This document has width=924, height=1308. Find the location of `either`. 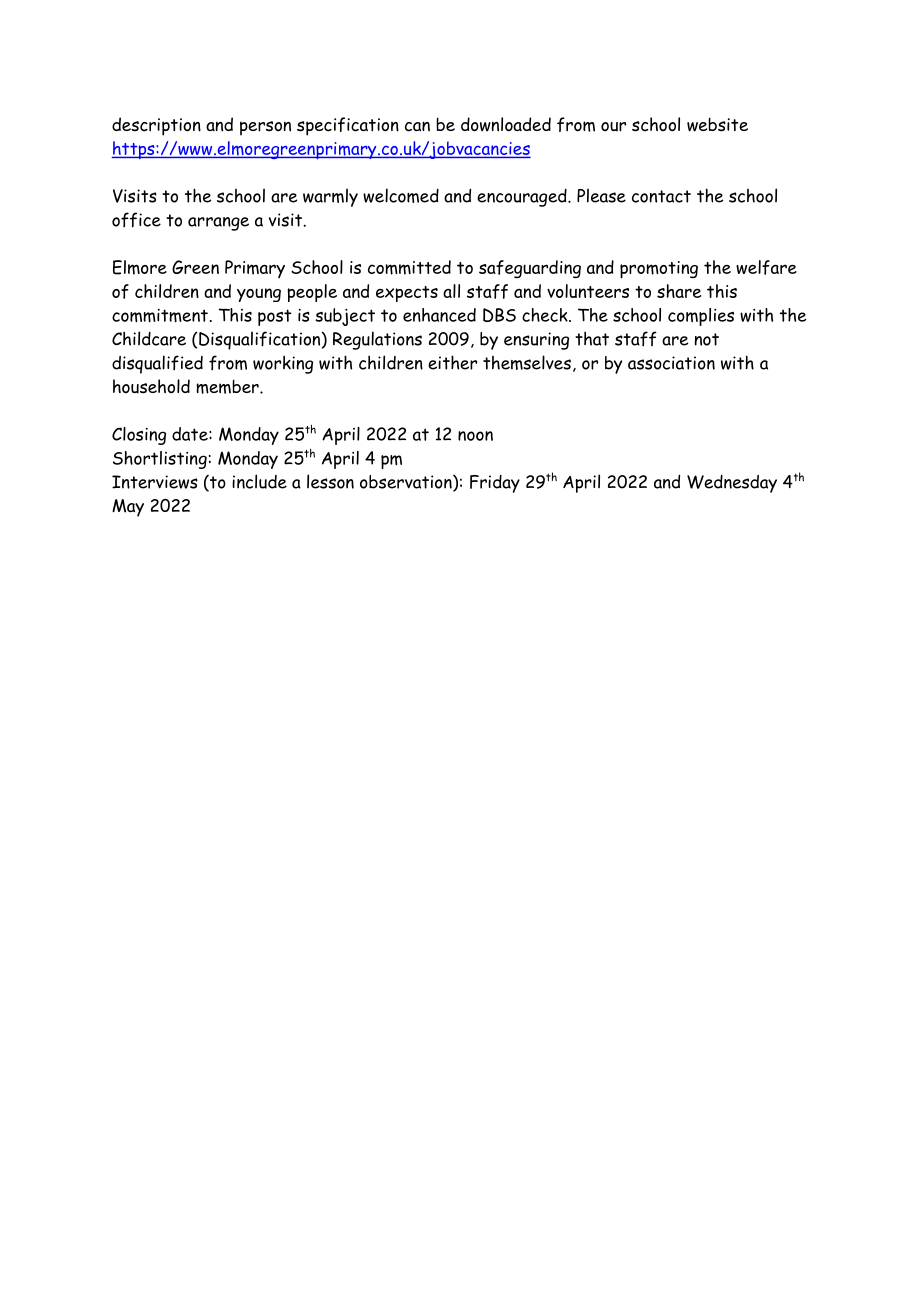

either is located at coordinates (452, 362).
